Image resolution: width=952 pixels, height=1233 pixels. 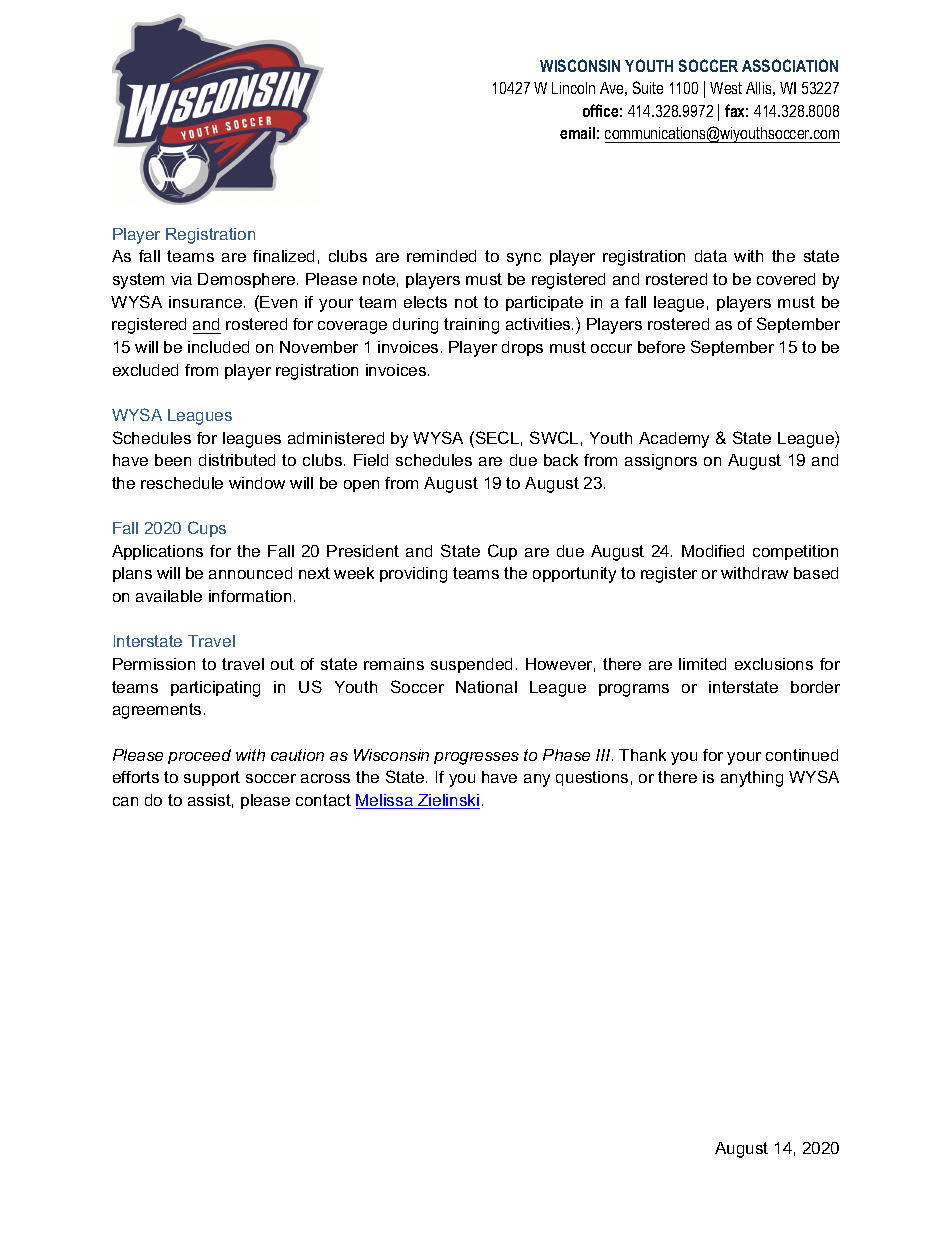 I want to click on providing, so click(x=413, y=575).
